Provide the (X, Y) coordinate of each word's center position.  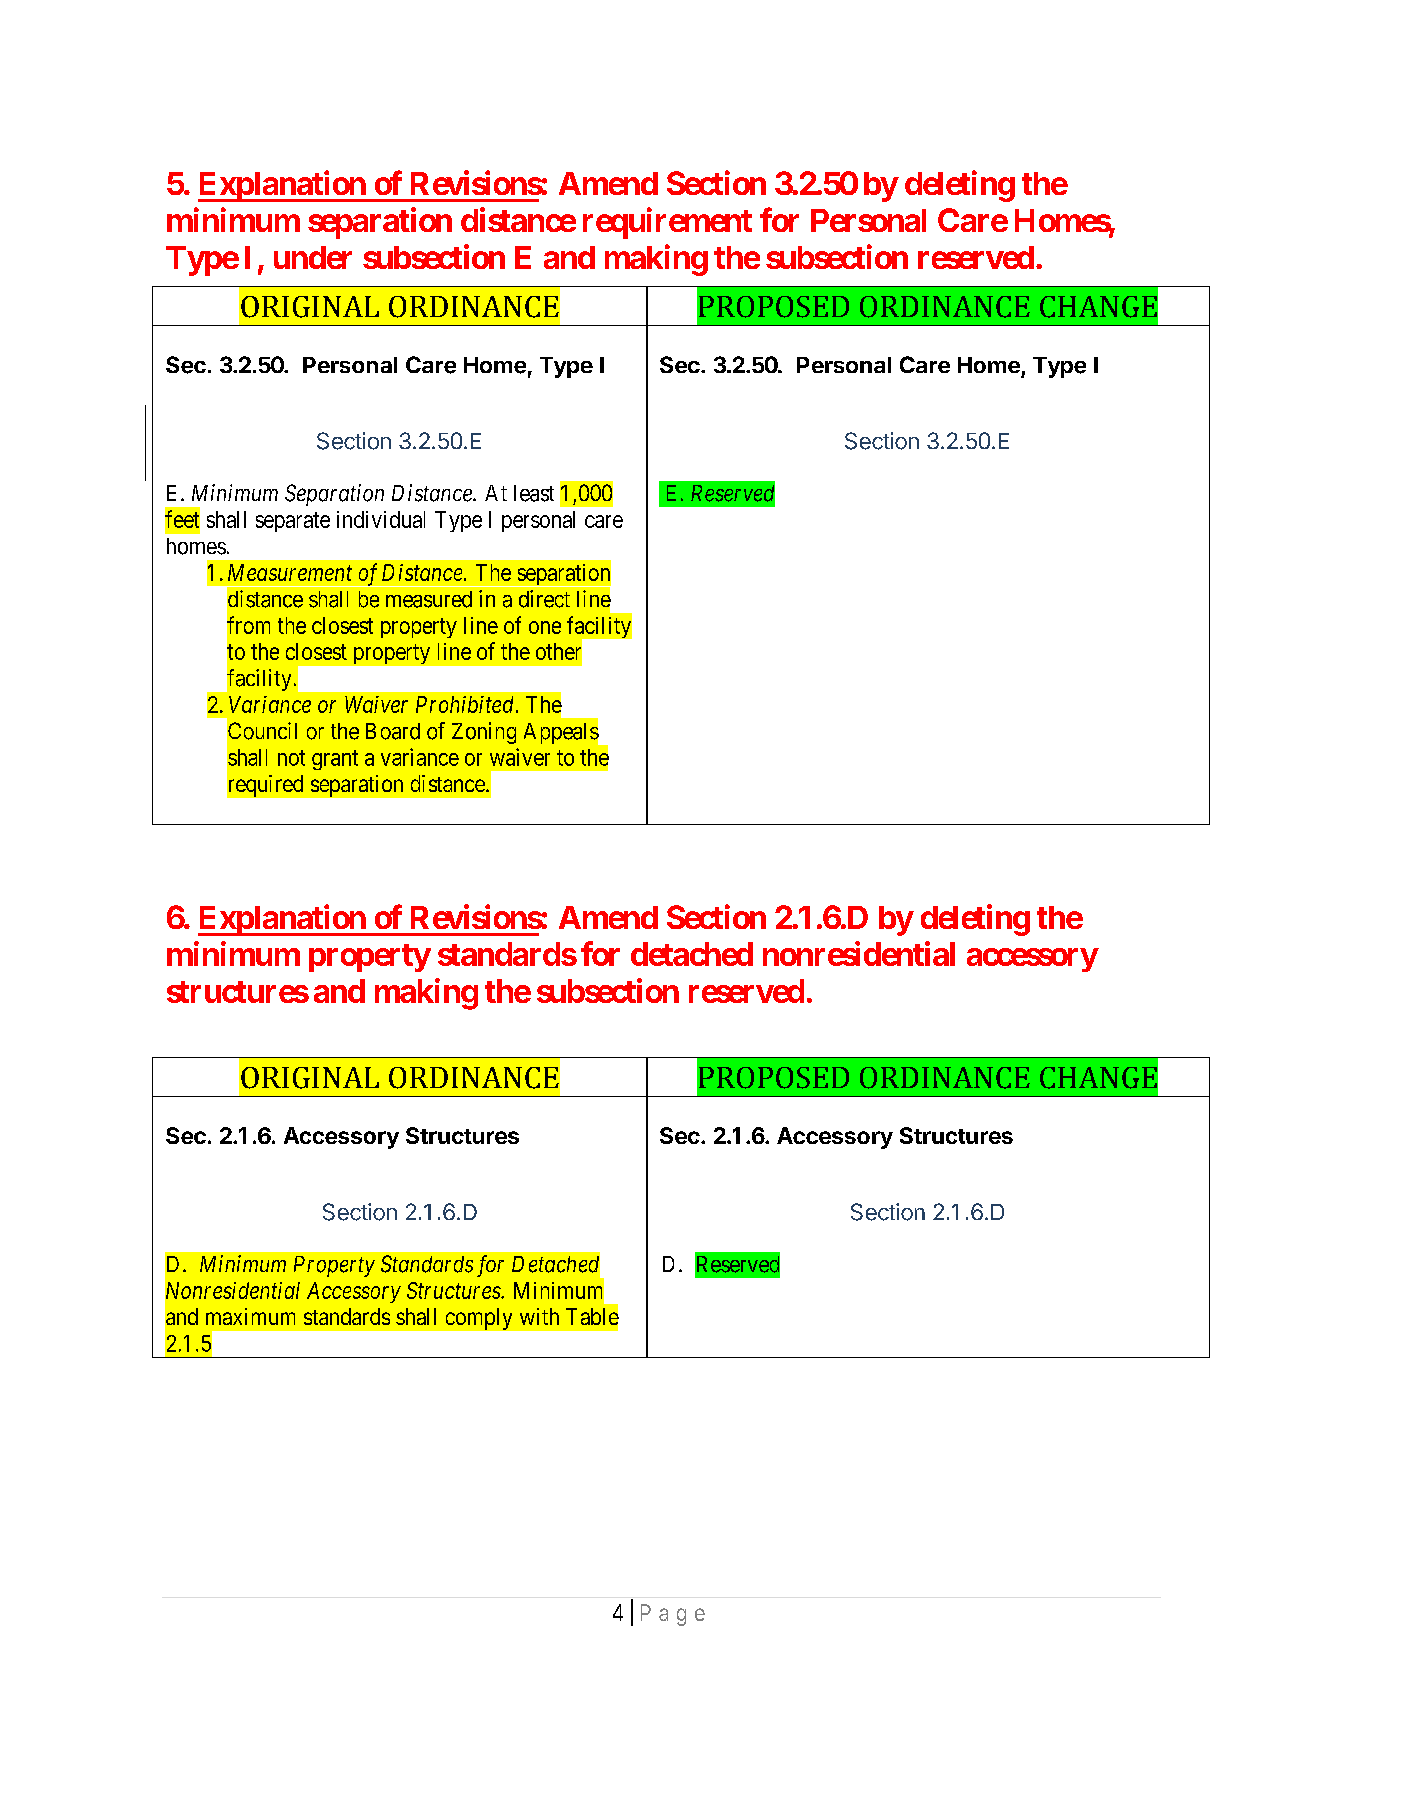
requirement (667, 223)
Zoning (484, 733)
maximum (250, 1316)
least (534, 493)
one (545, 627)
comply (479, 1319)
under (313, 257)
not (291, 758)
